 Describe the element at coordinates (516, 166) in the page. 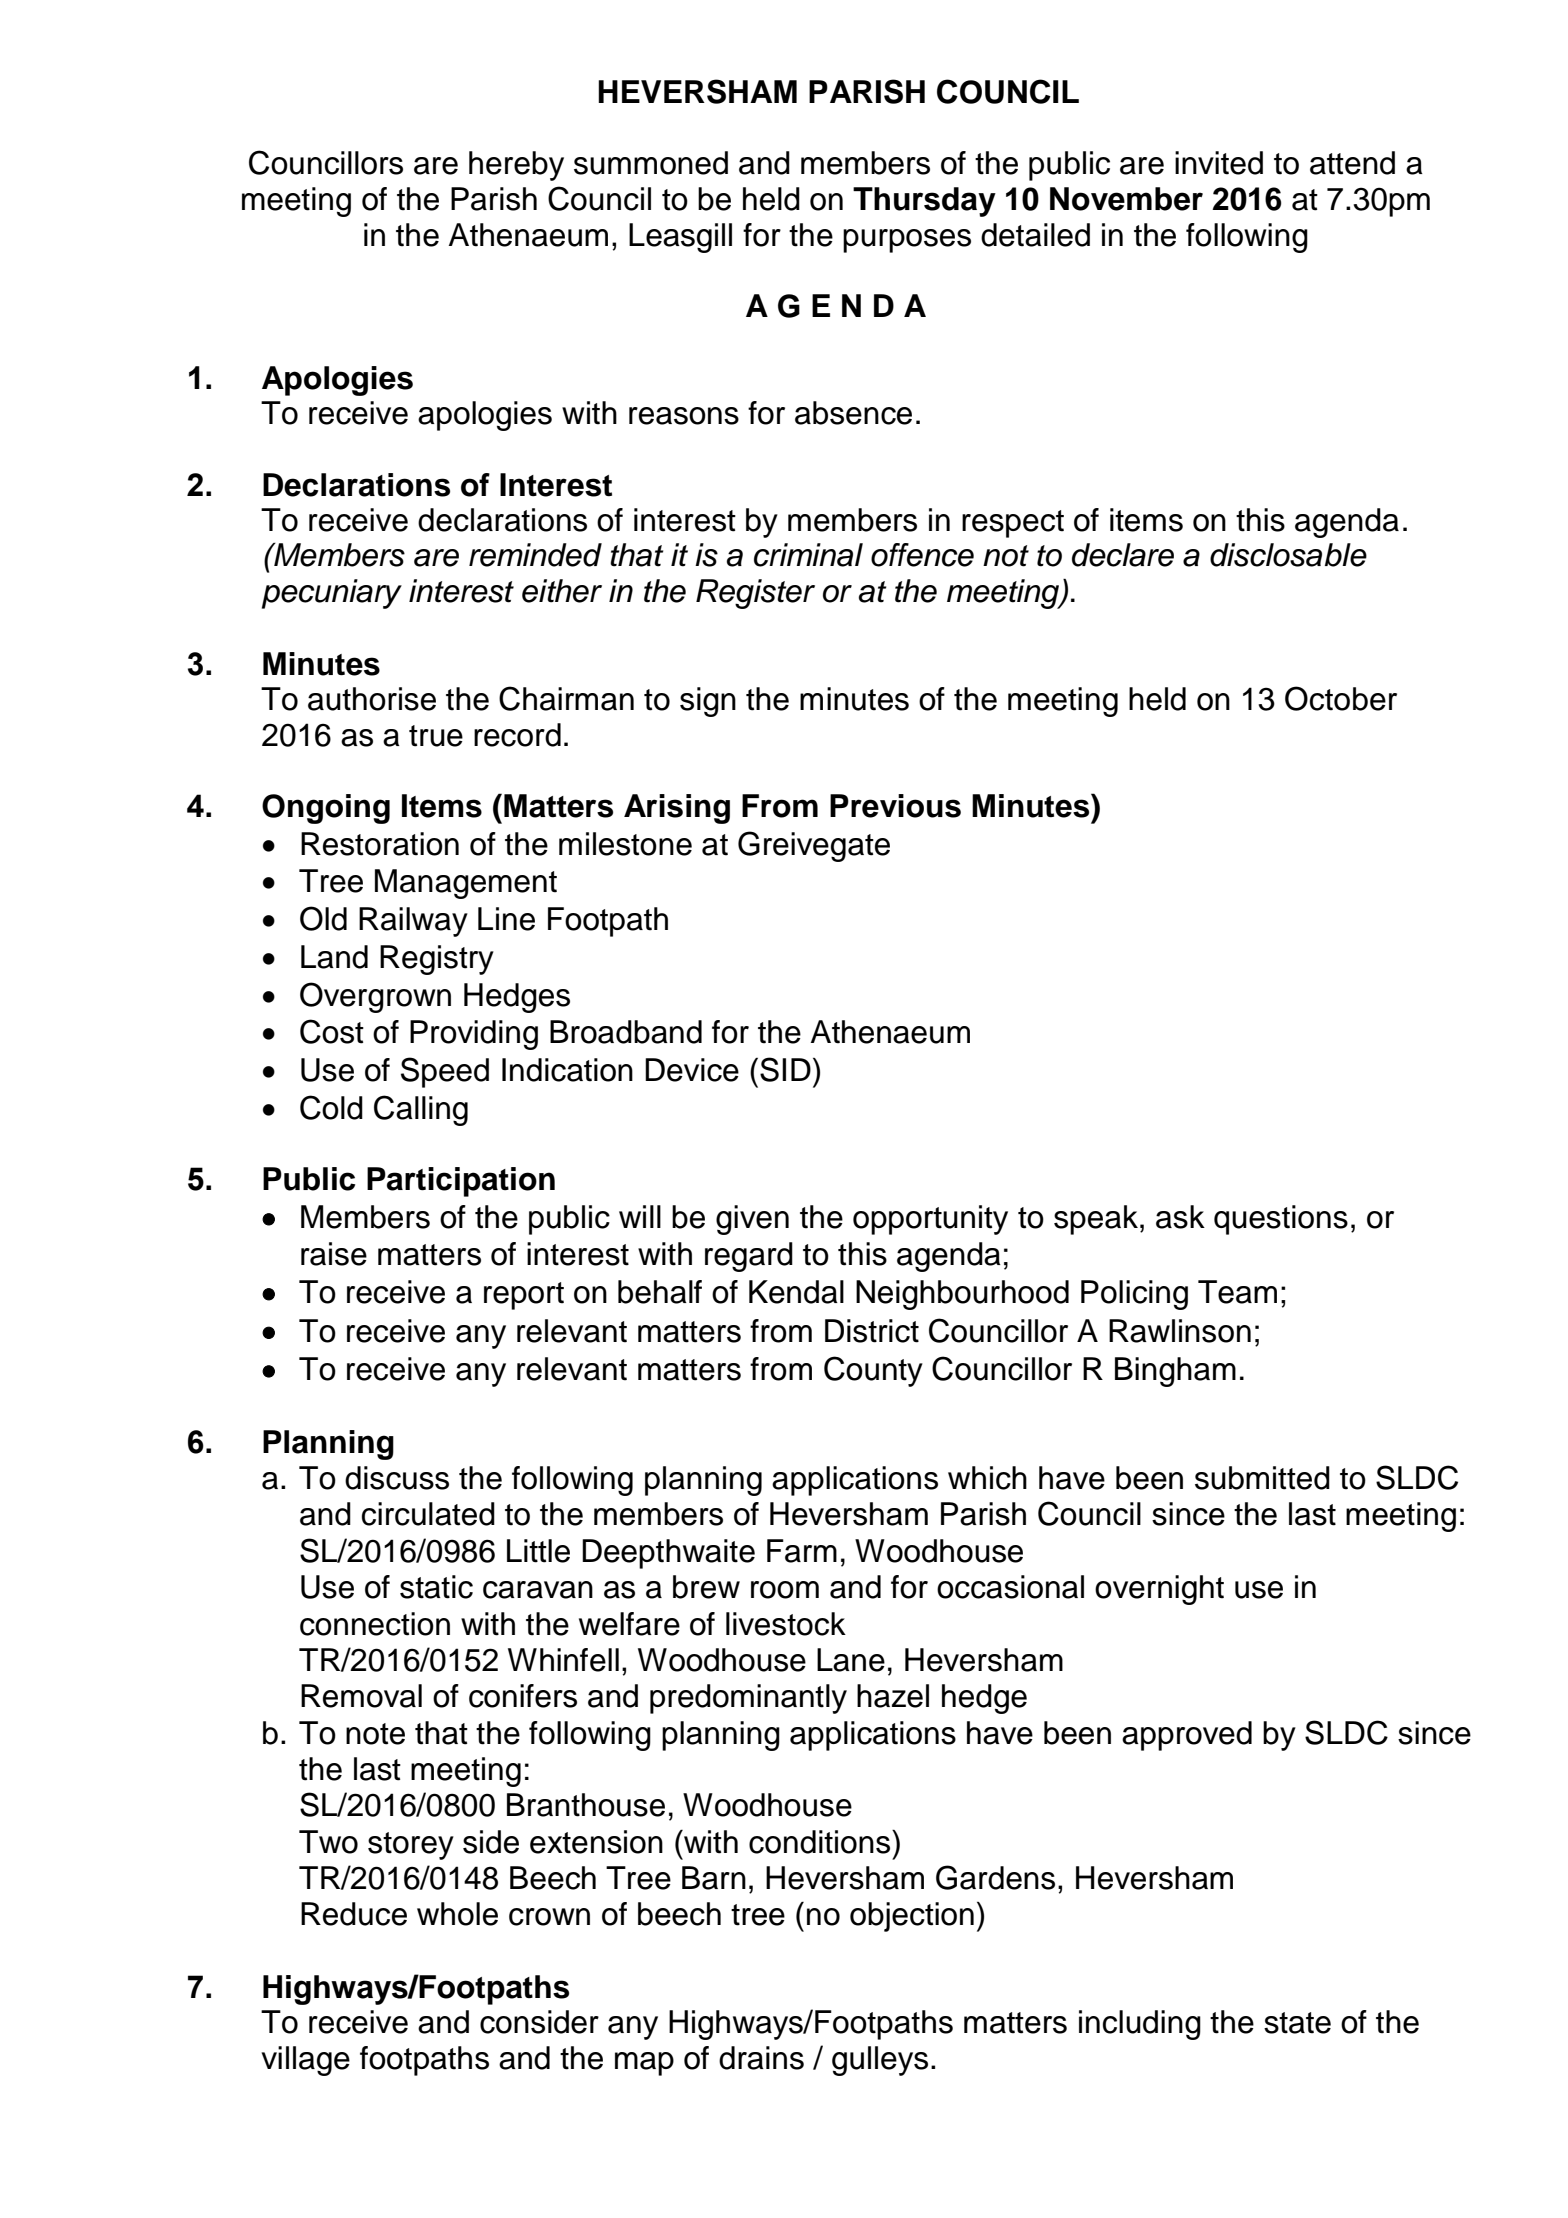

I see `hereby` at that location.
